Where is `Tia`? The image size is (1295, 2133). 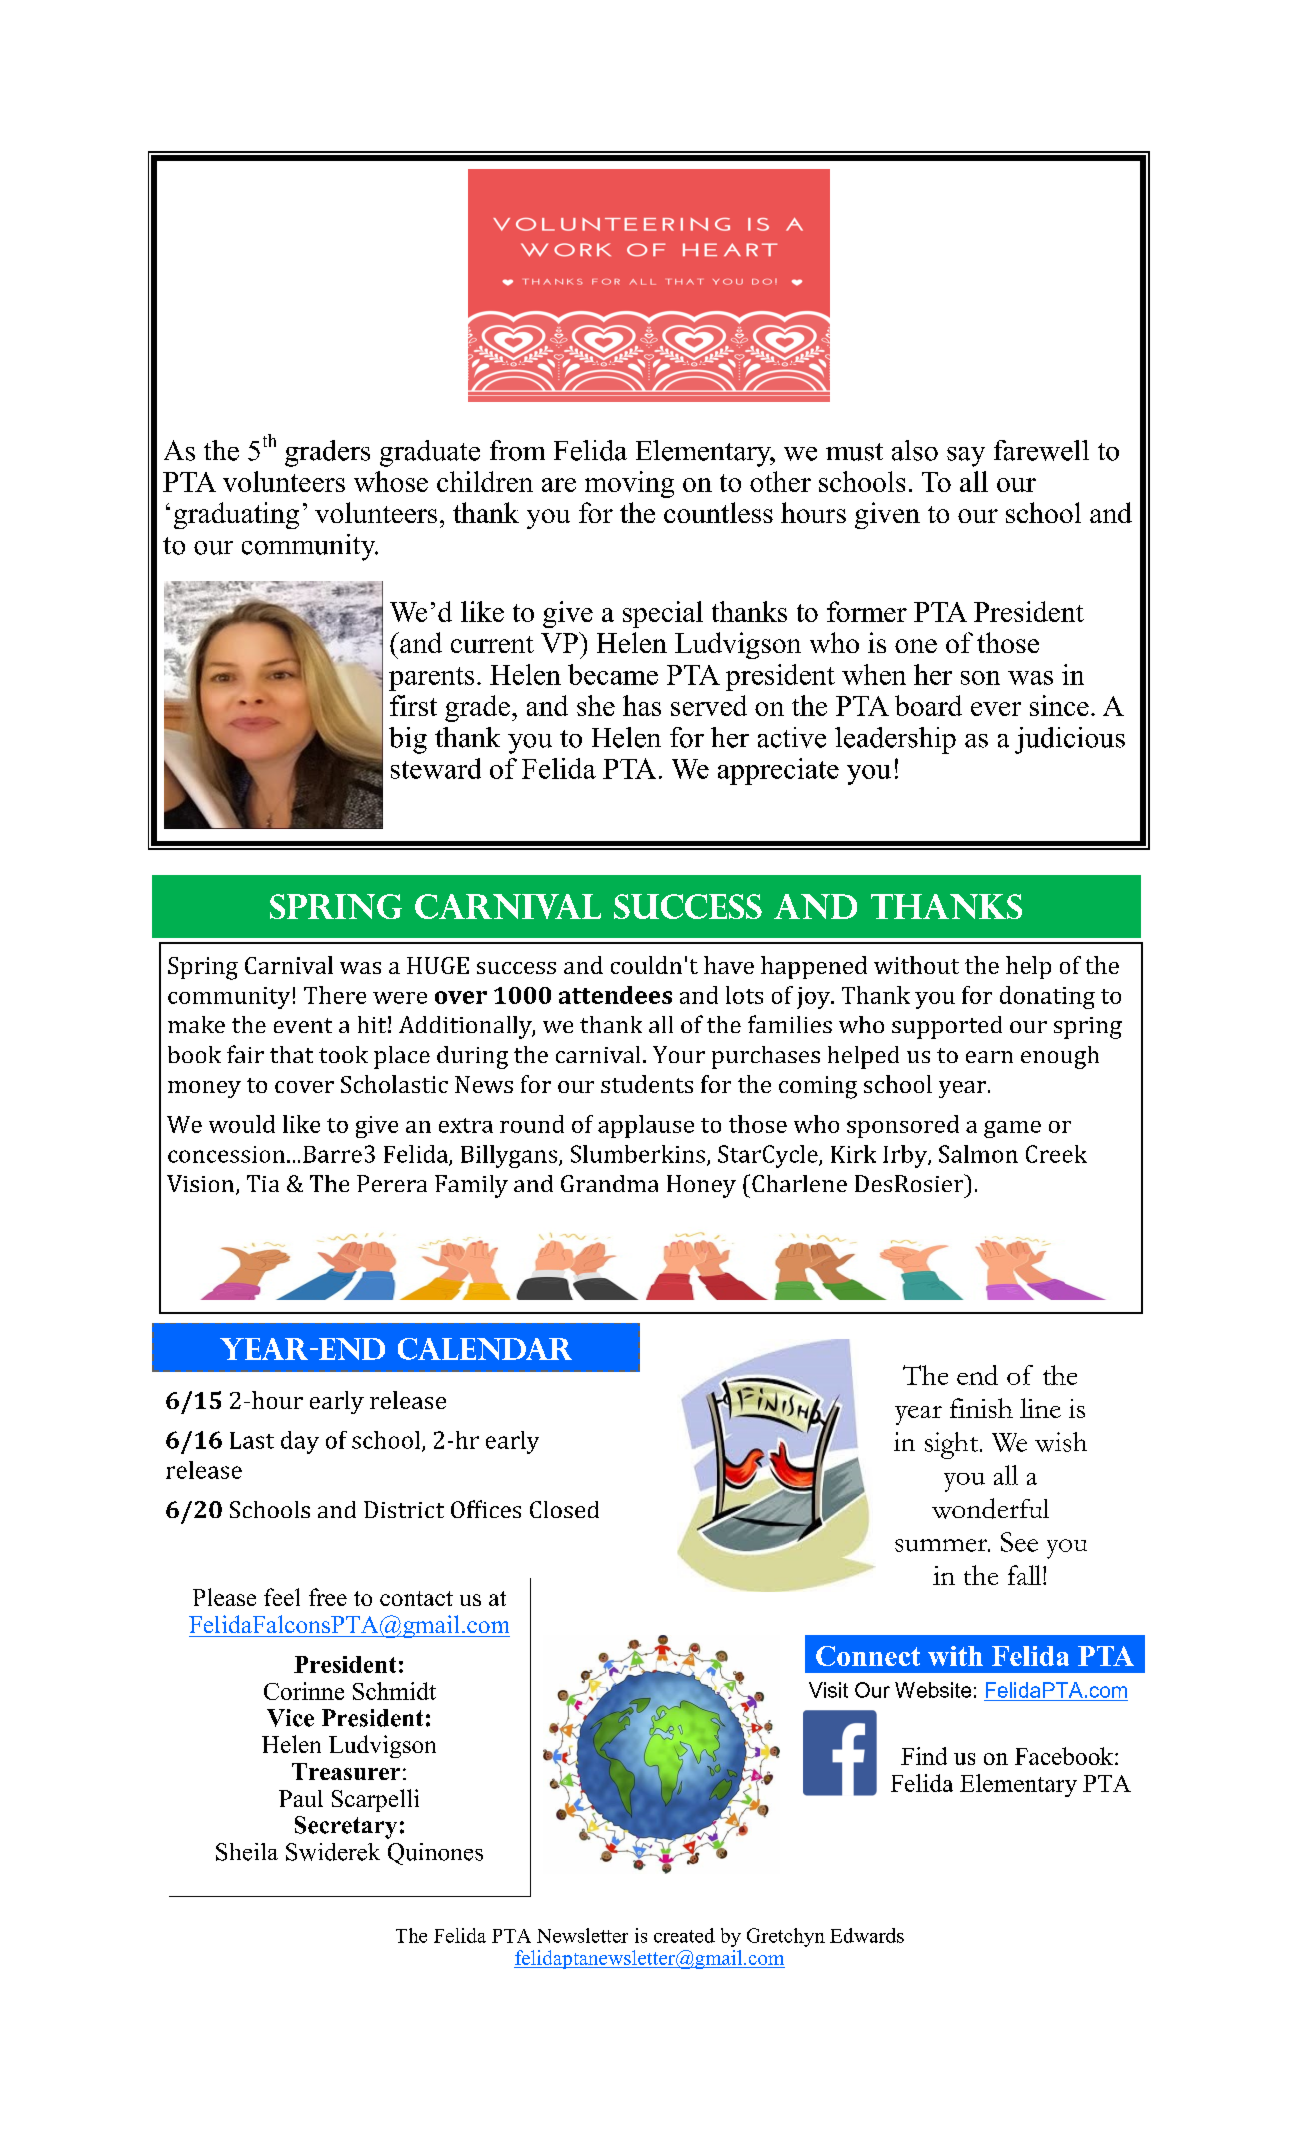 Tia is located at coordinates (263, 1183).
